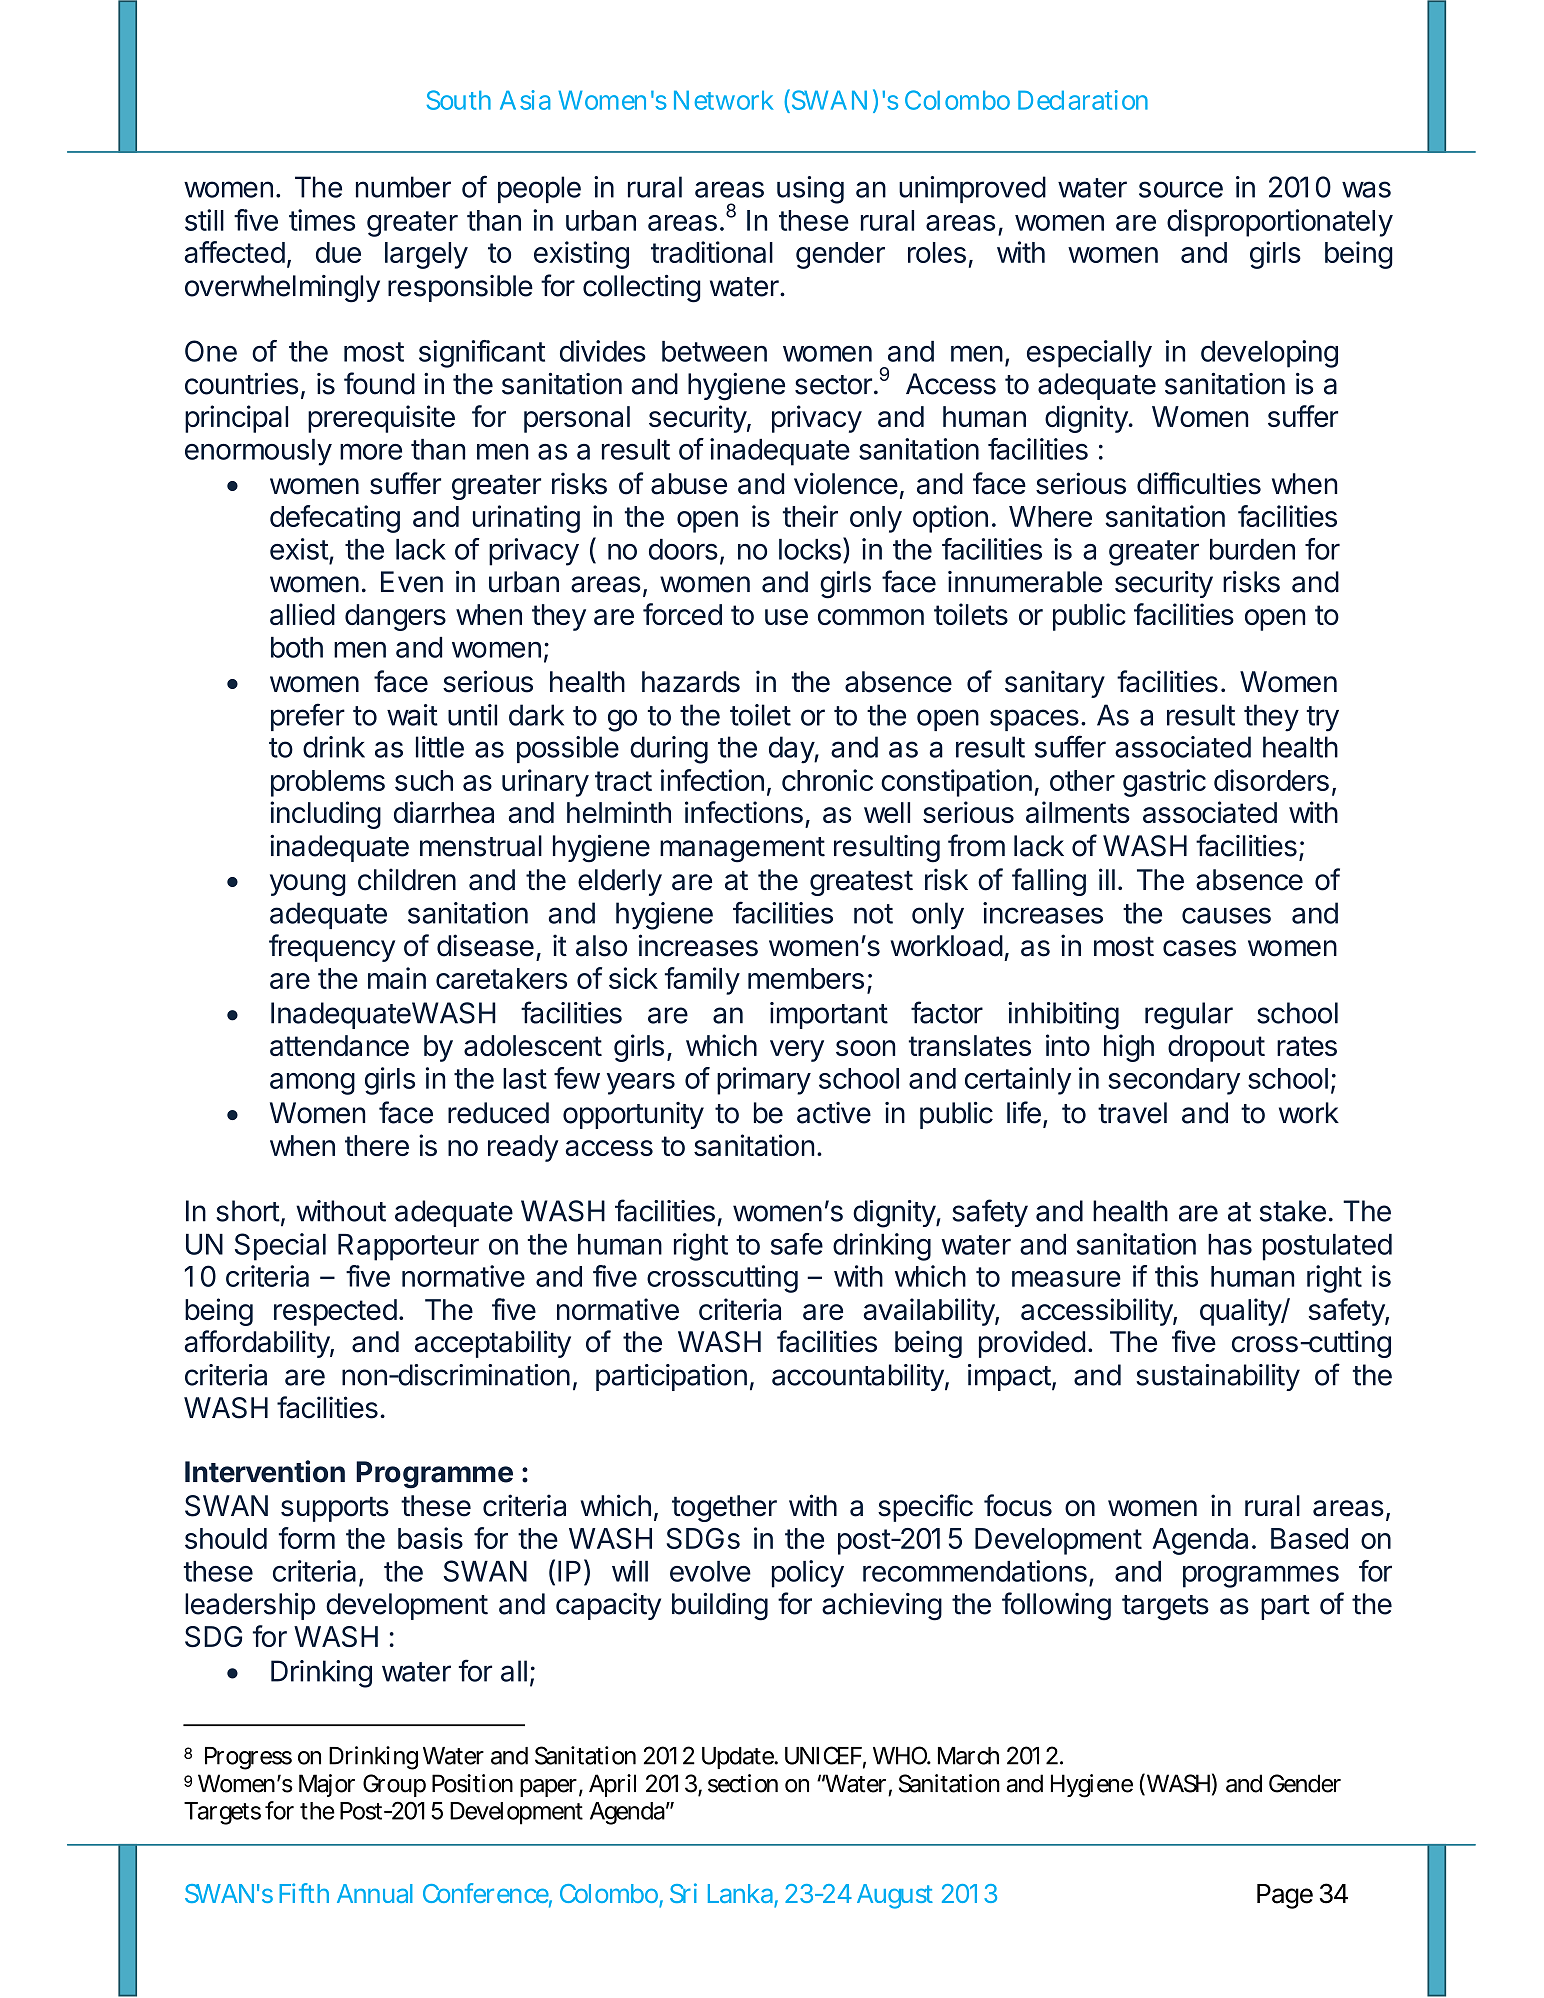 This image has width=1544, height=1998. Describe the element at coordinates (834, 1113) in the image. I see `active` at that location.
